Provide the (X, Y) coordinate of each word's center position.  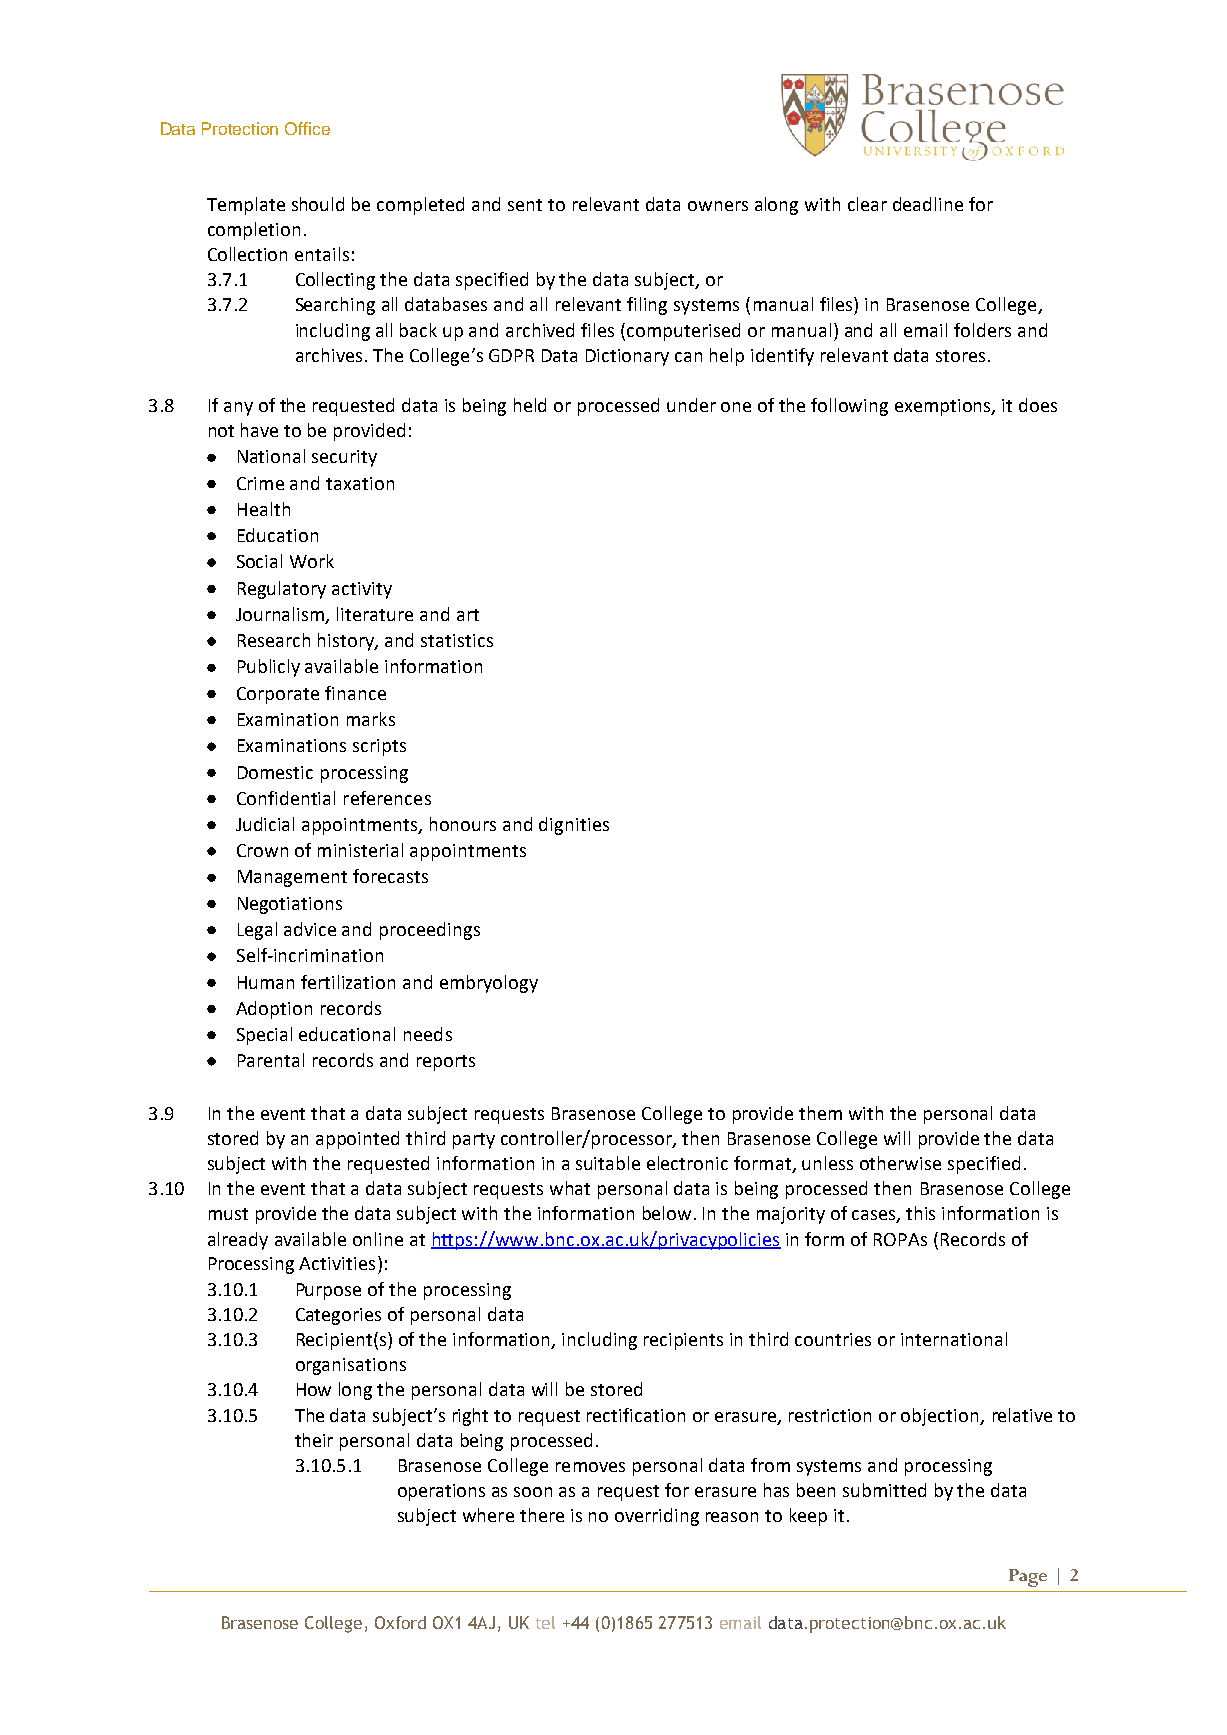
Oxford (400, 1622)
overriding (657, 1517)
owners (718, 206)
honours (463, 824)
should (318, 204)
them (820, 1113)
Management (292, 878)
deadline (928, 204)
